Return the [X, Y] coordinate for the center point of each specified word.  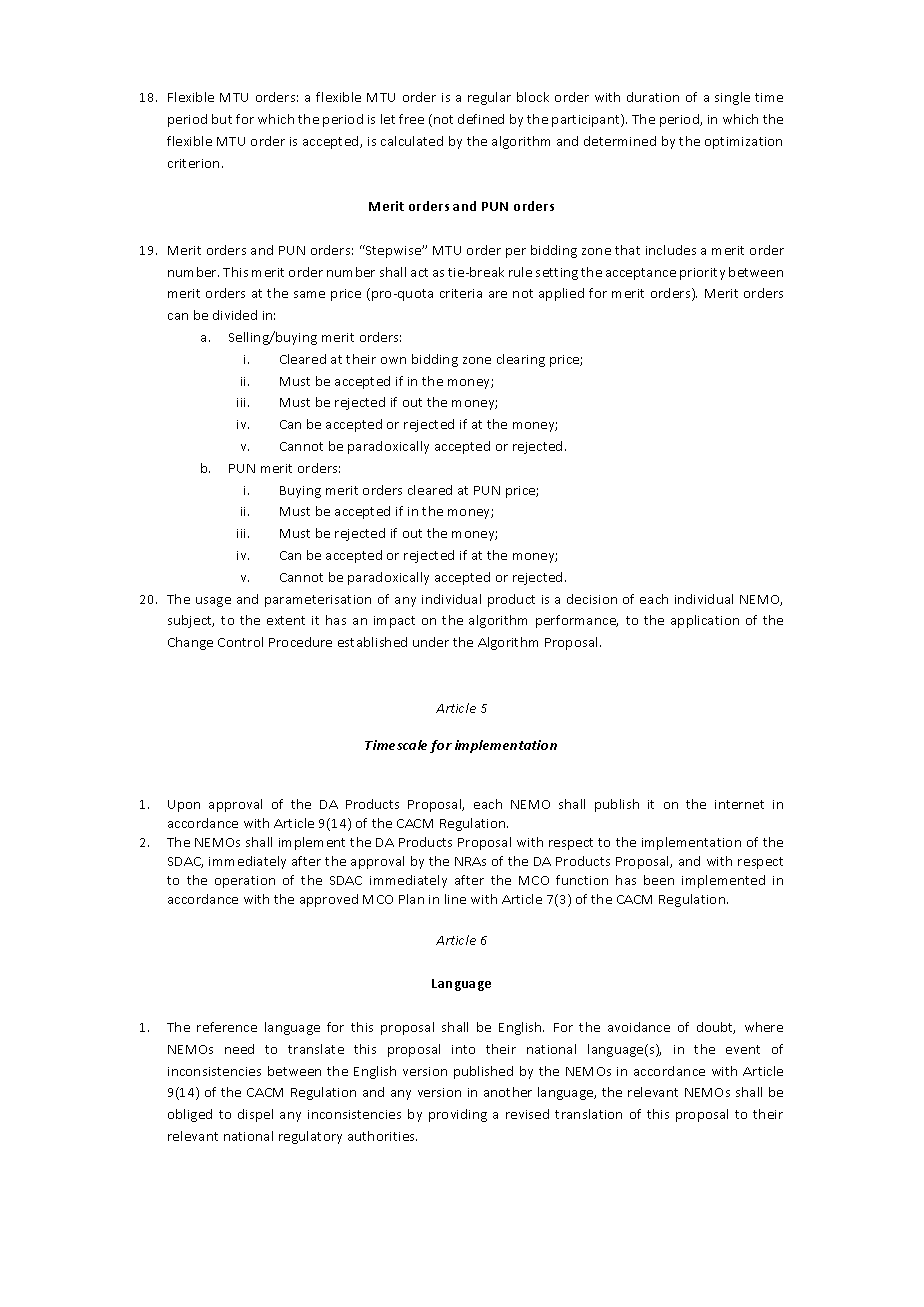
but [222, 119]
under [431, 642]
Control [240, 642]
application [705, 621]
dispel [255, 1115]
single [732, 98]
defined [481, 119]
